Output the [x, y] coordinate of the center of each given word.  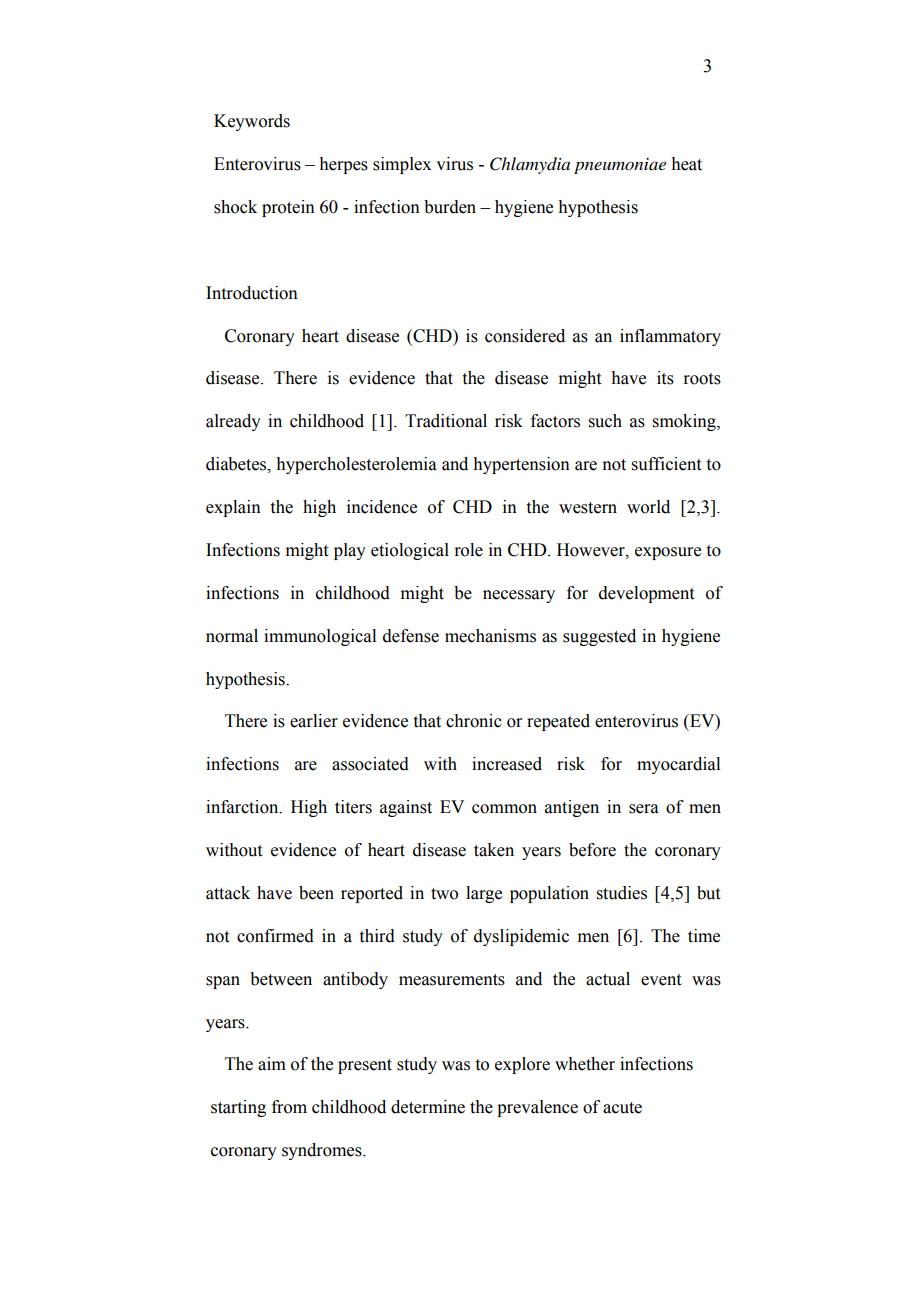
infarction [243, 807]
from [289, 1107]
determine [428, 1107]
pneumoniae [620, 166]
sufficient [666, 464]
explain [233, 508]
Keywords [252, 122]
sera [644, 809]
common [504, 809]
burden [450, 207]
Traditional [446, 421]
